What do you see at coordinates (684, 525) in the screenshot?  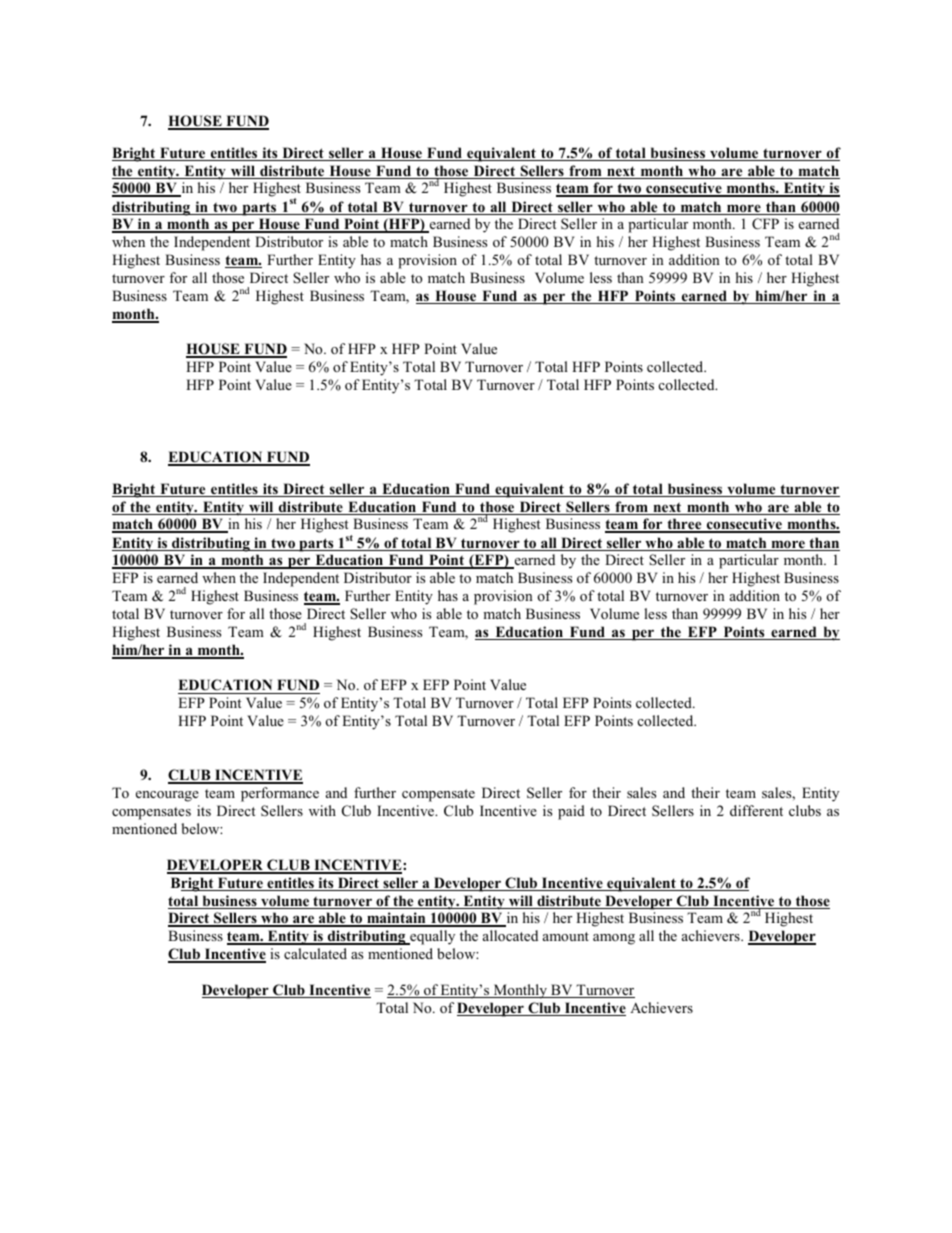 I see `three` at bounding box center [684, 525].
